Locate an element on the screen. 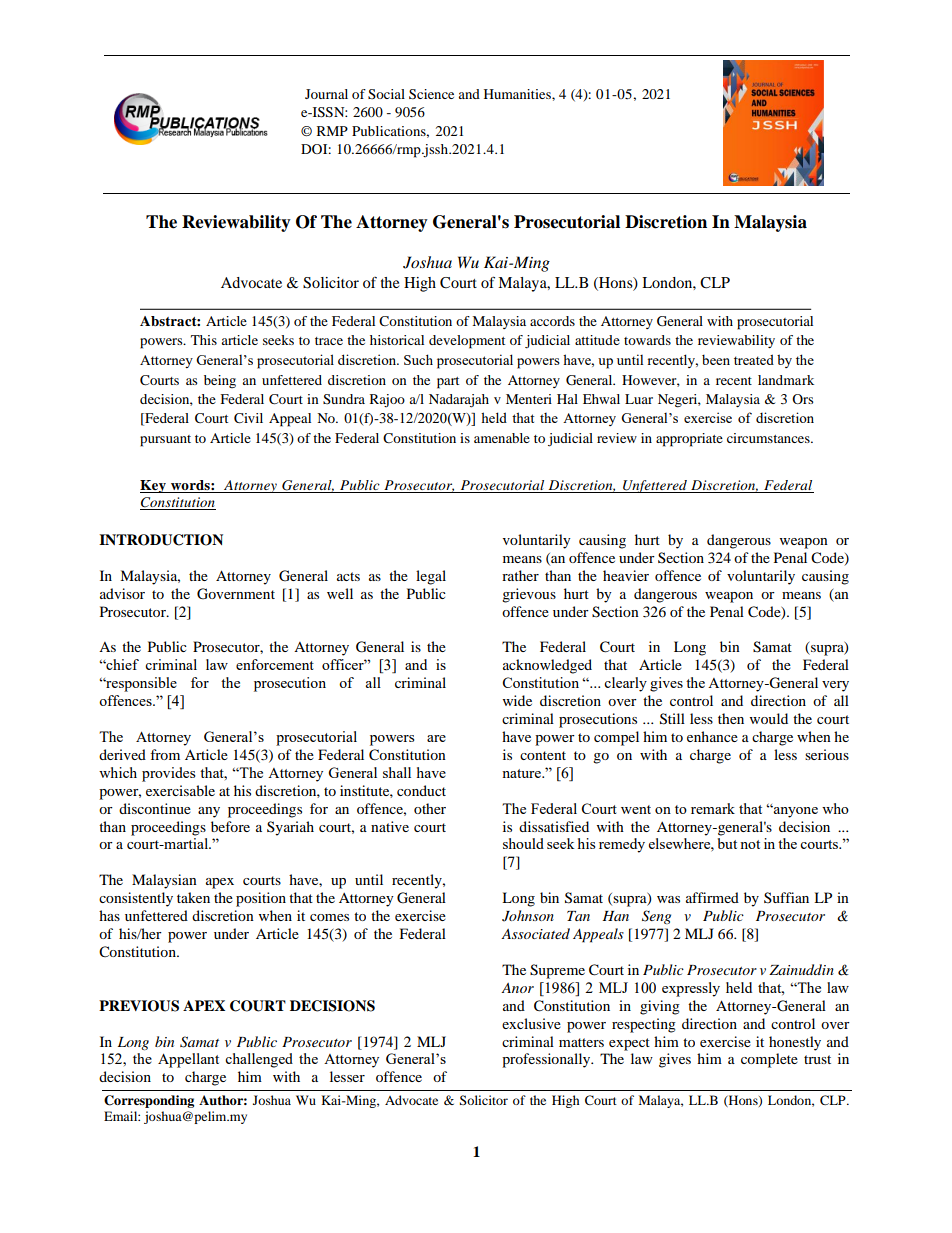  advisor is located at coordinates (122, 593).
